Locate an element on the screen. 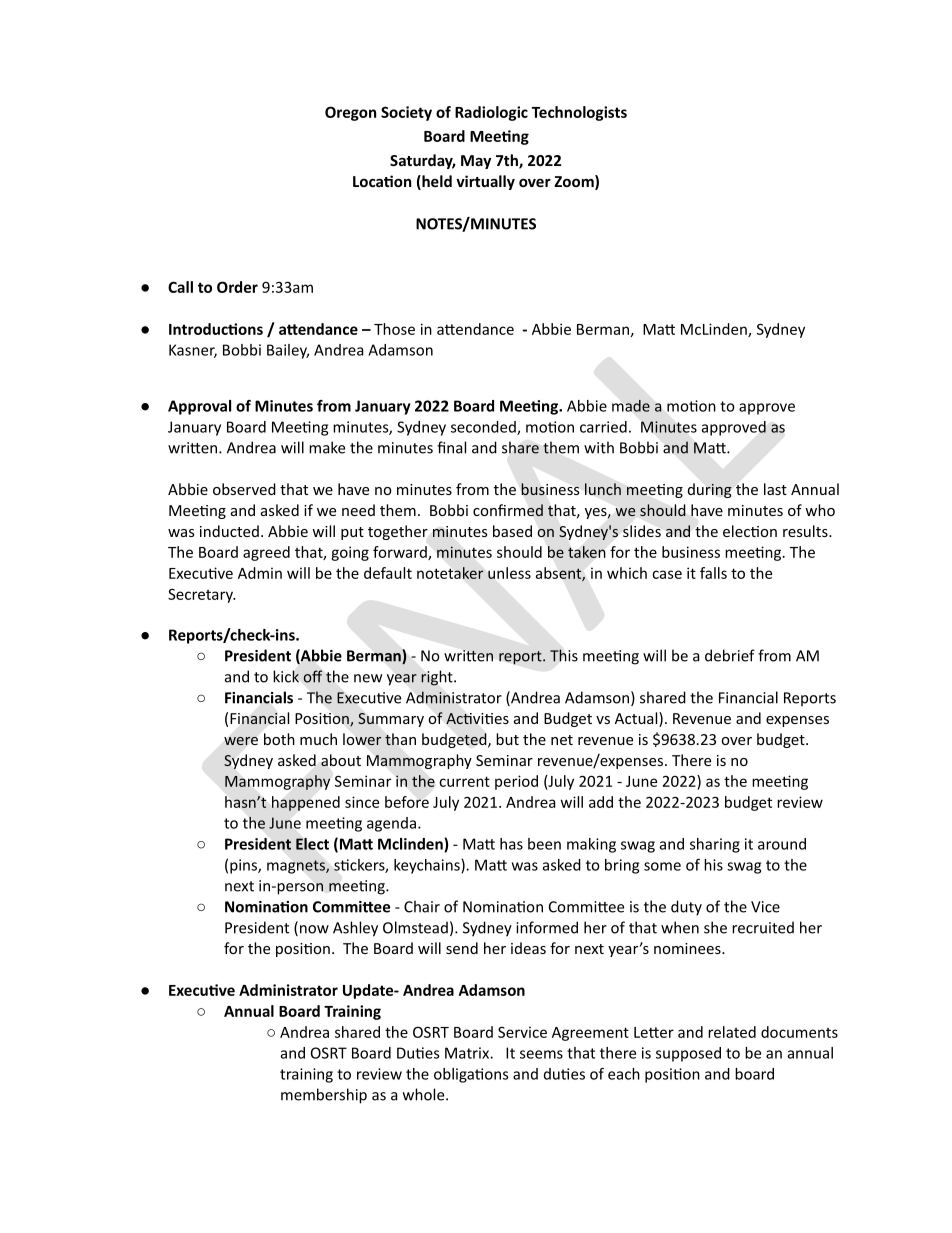 The image size is (952, 1233). were is located at coordinates (241, 741).
